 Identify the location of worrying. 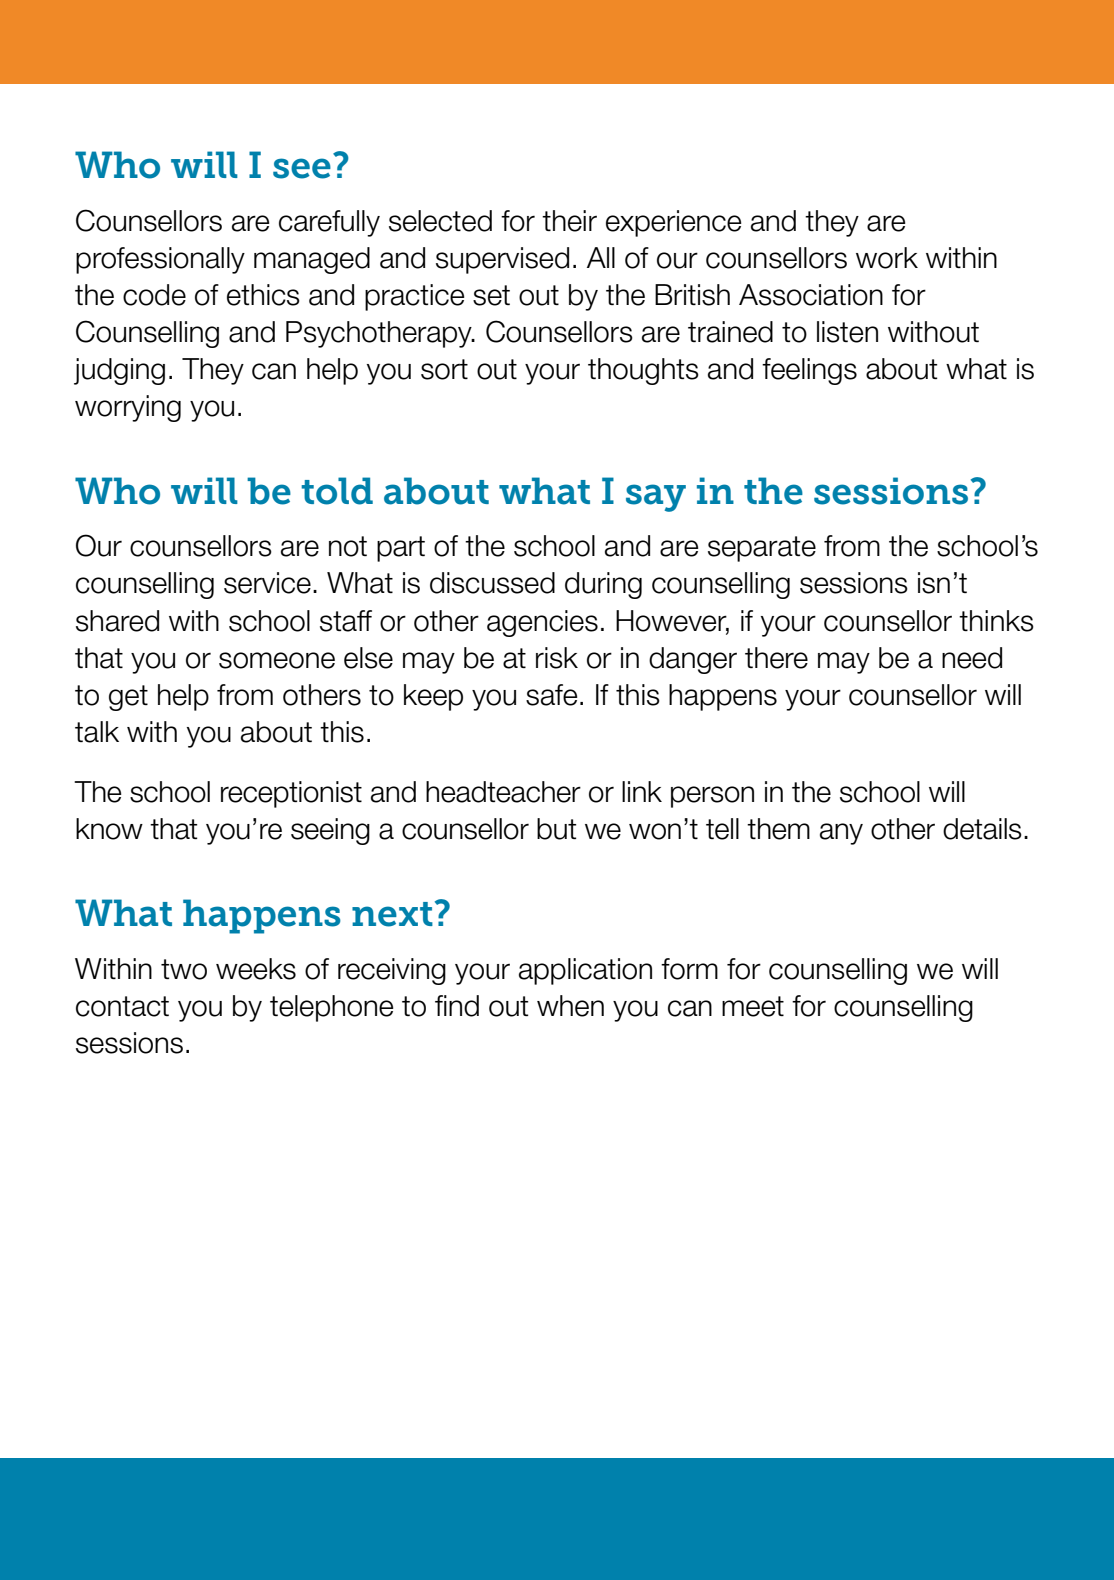
(128, 408).
